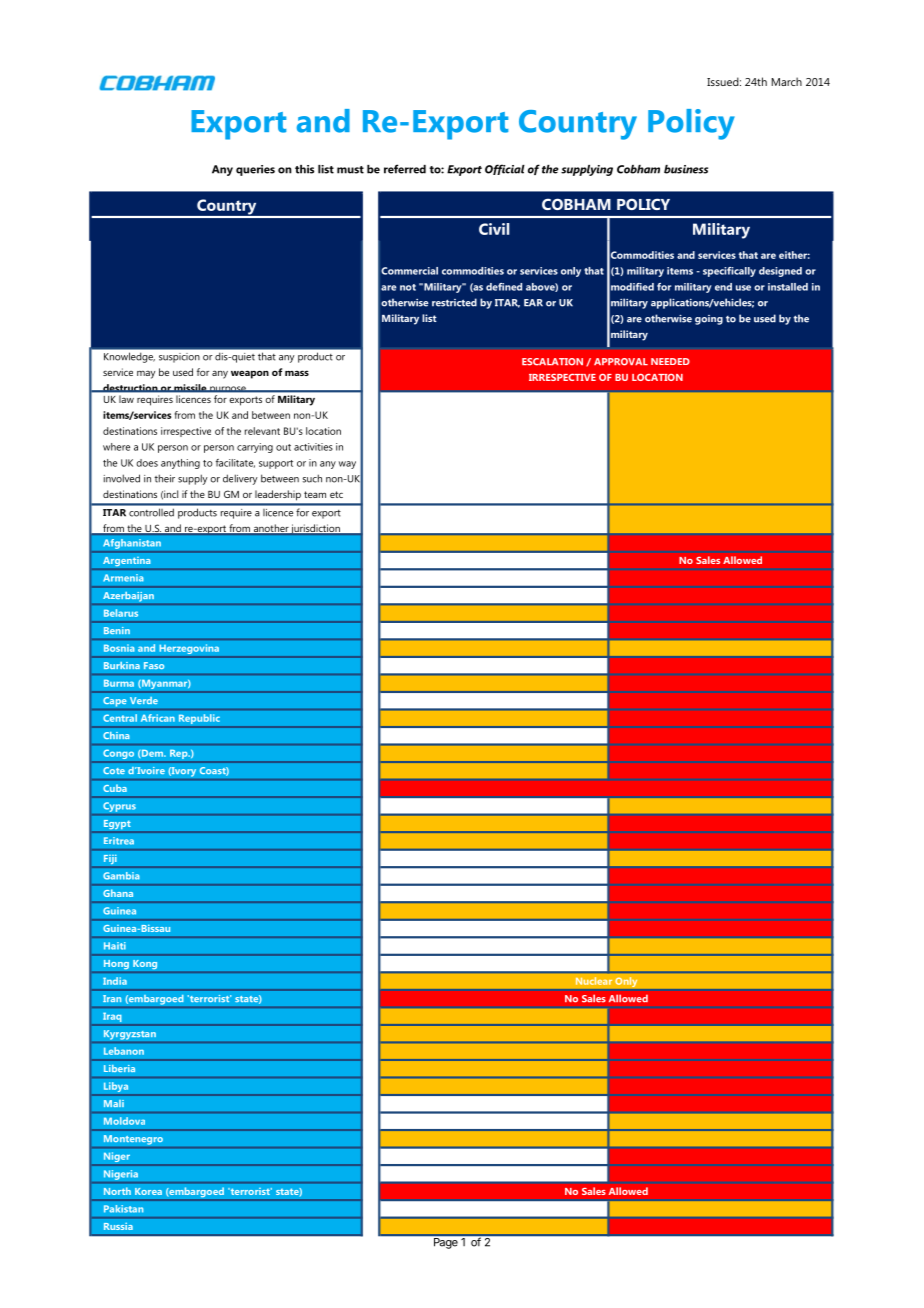  Describe the element at coordinates (336, 494) in the image. I see `etc` at that location.
